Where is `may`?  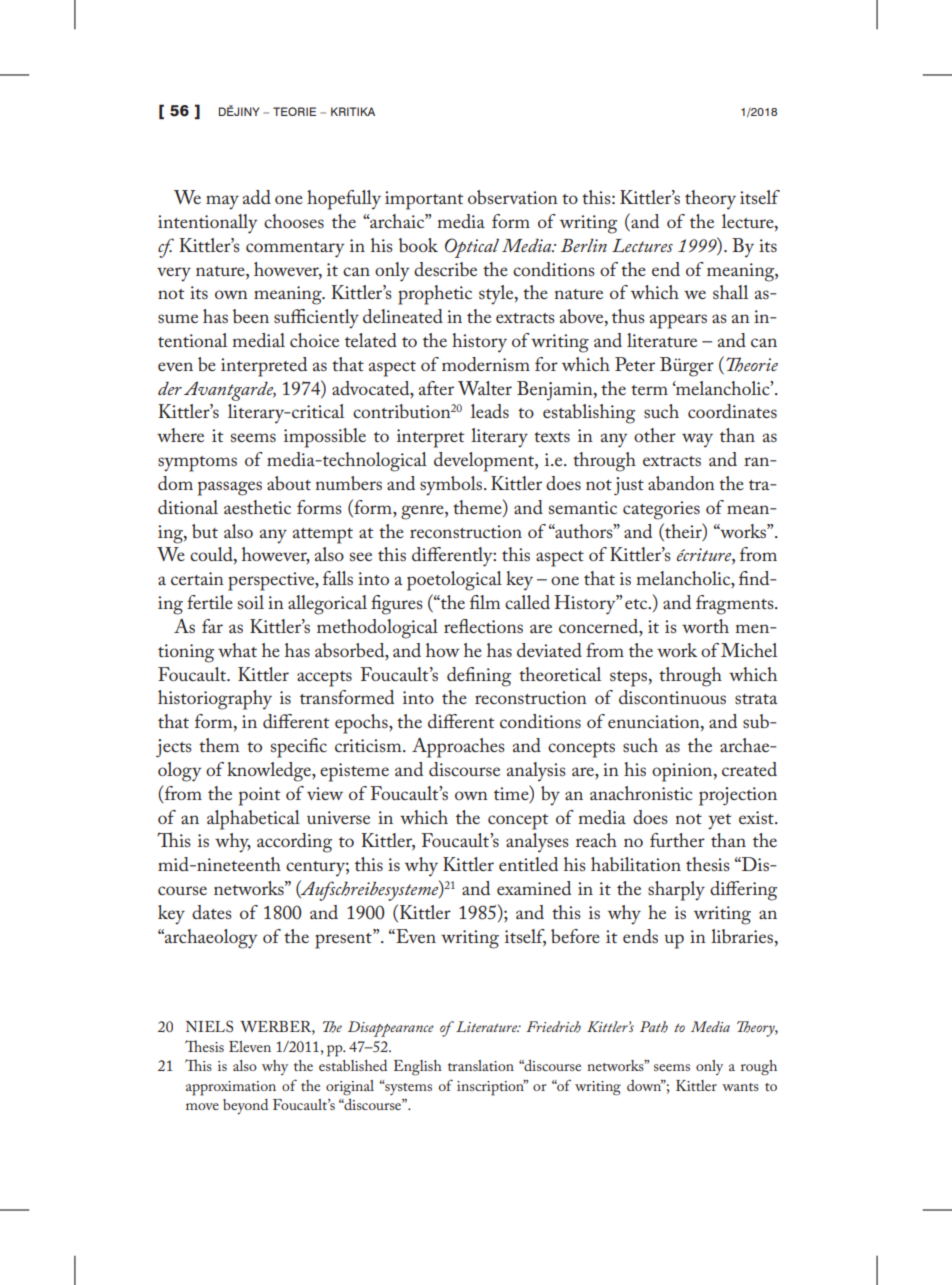
may is located at coordinates (222, 202).
